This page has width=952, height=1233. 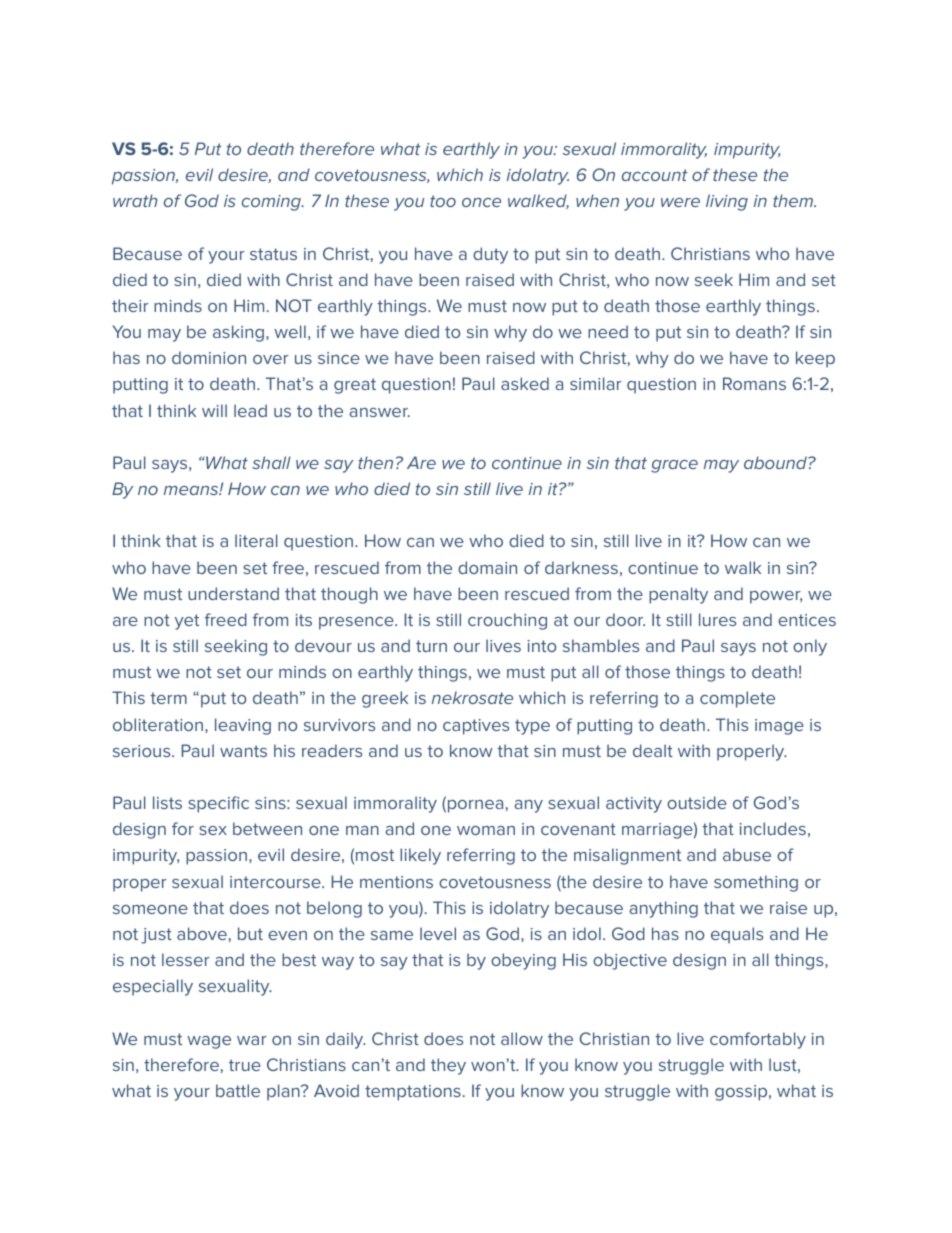 What do you see at coordinates (481, 202) in the page?
I see `once` at bounding box center [481, 202].
